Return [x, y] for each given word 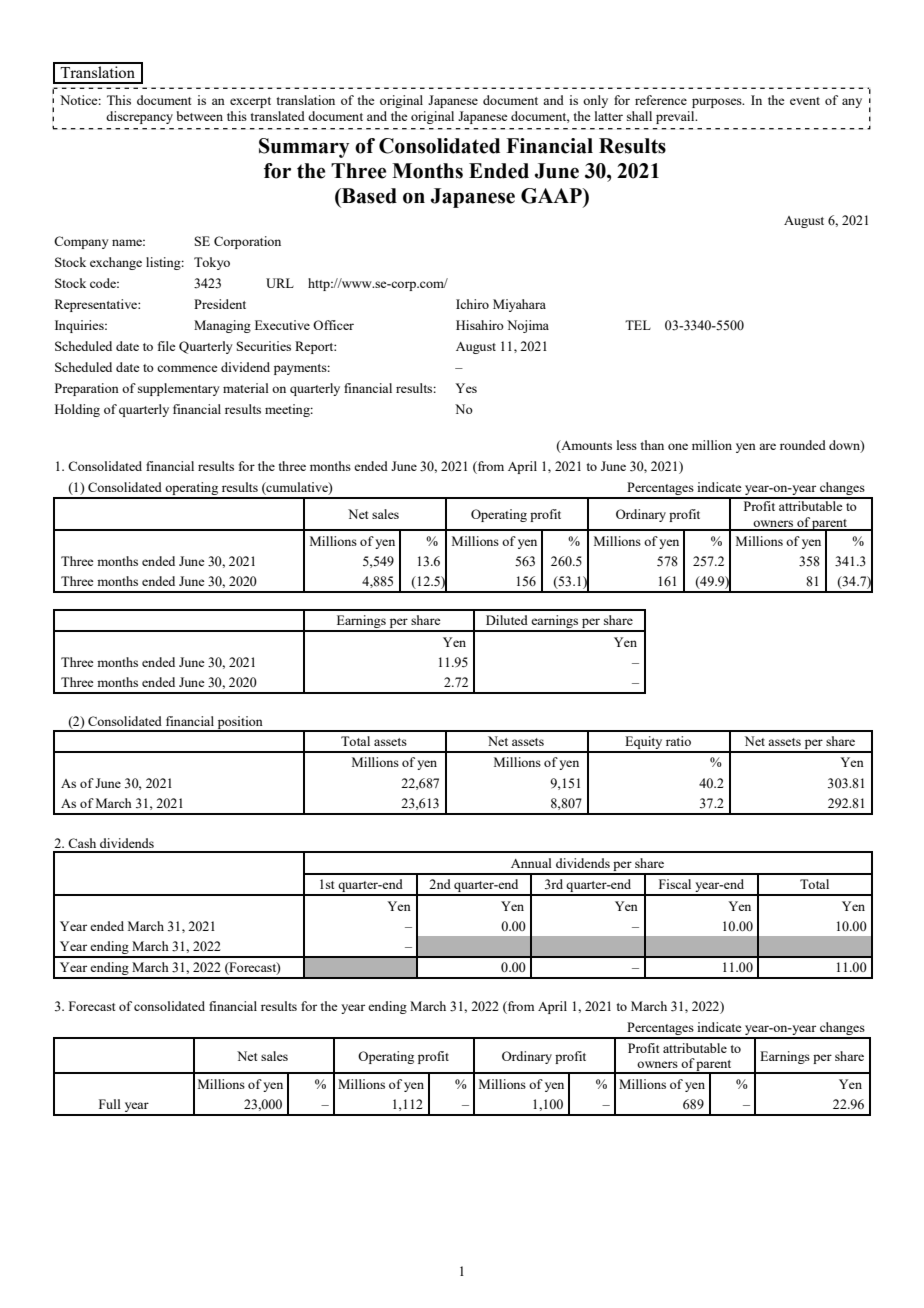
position [240, 723]
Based [368, 196]
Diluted [507, 620]
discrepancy [139, 117]
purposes [718, 103]
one [678, 446]
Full [110, 1104]
